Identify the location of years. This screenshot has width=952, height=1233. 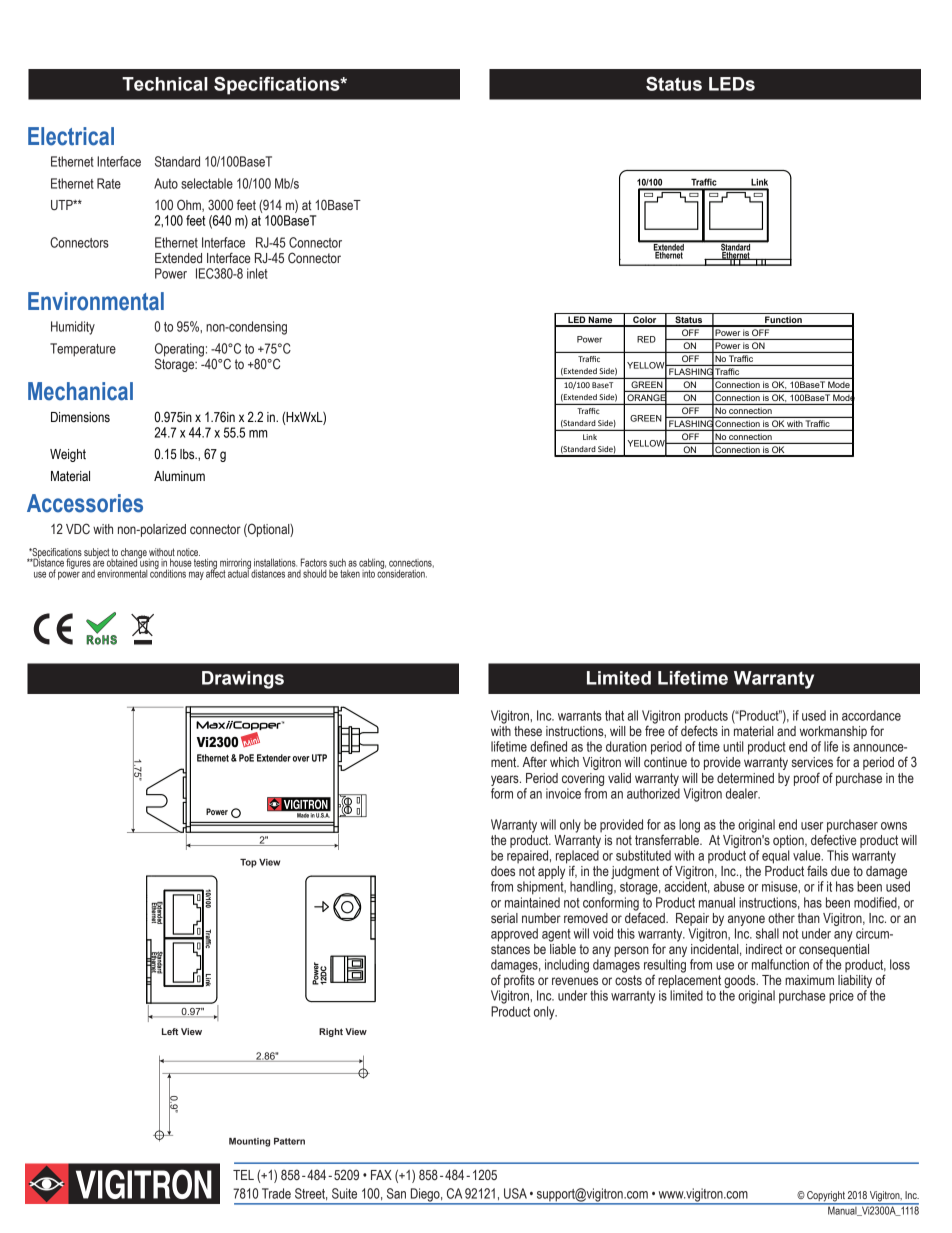
(506, 780).
